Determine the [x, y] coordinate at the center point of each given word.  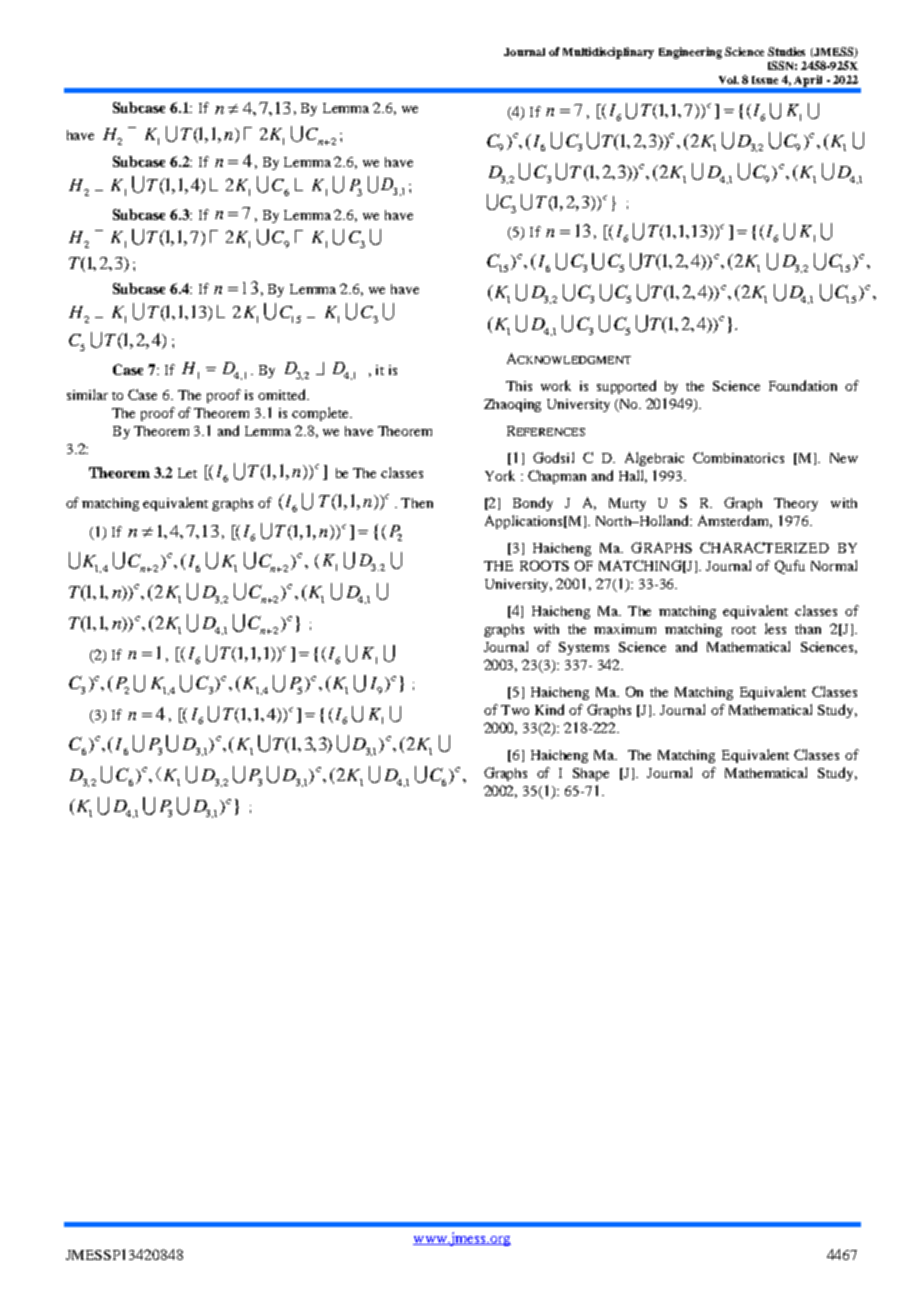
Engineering [690, 53]
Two [515, 710]
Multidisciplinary [608, 53]
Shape [591, 774]
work [556, 385]
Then [417, 503]
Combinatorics [738, 457]
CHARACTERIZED [764, 547]
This [519, 386]
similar [87, 394]
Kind [549, 709]
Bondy [533, 504]
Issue [765, 80]
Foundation [803, 385]
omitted [283, 394]
